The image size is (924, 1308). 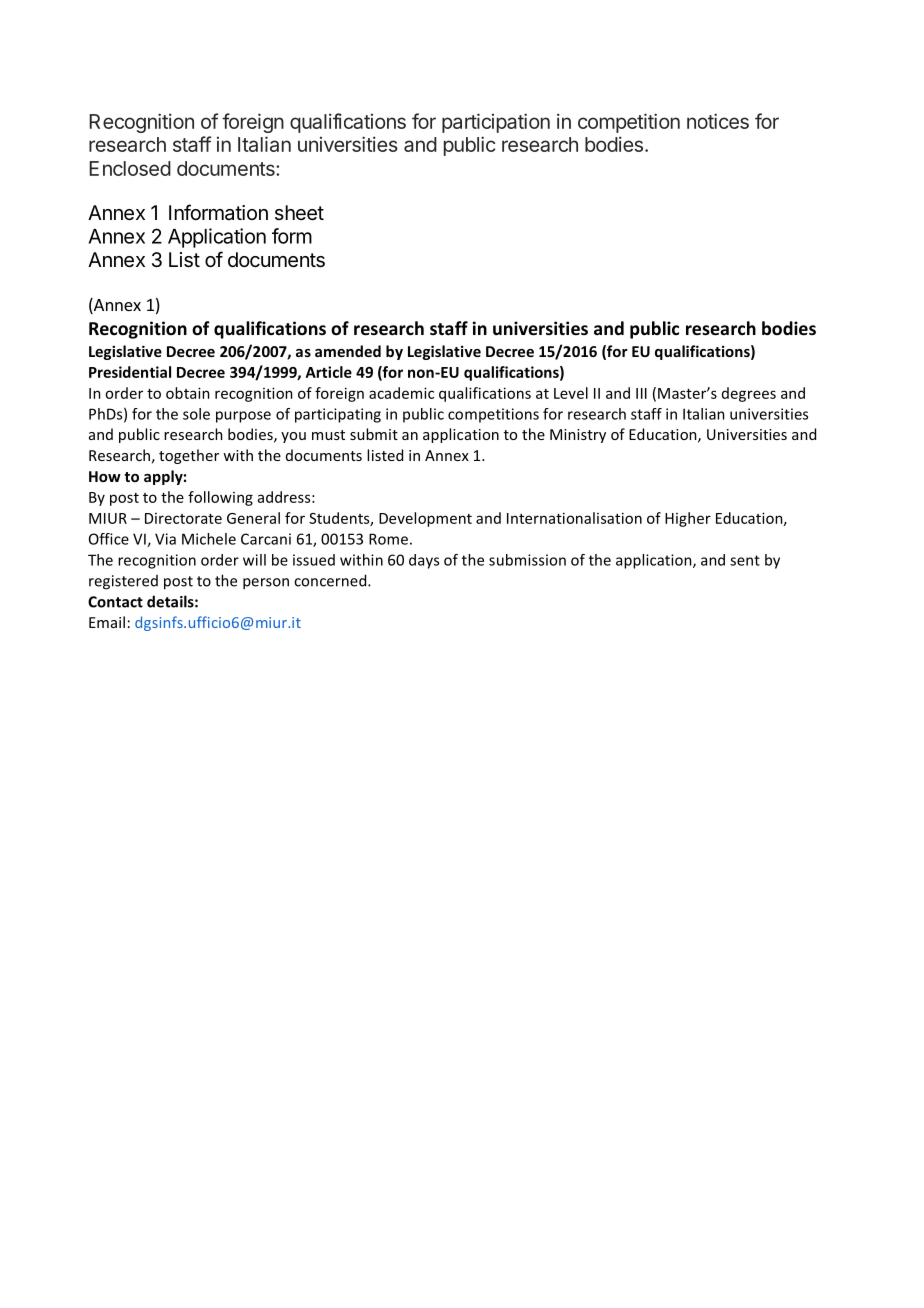 What do you see at coordinates (183, 518) in the image?
I see `Directorate` at bounding box center [183, 518].
